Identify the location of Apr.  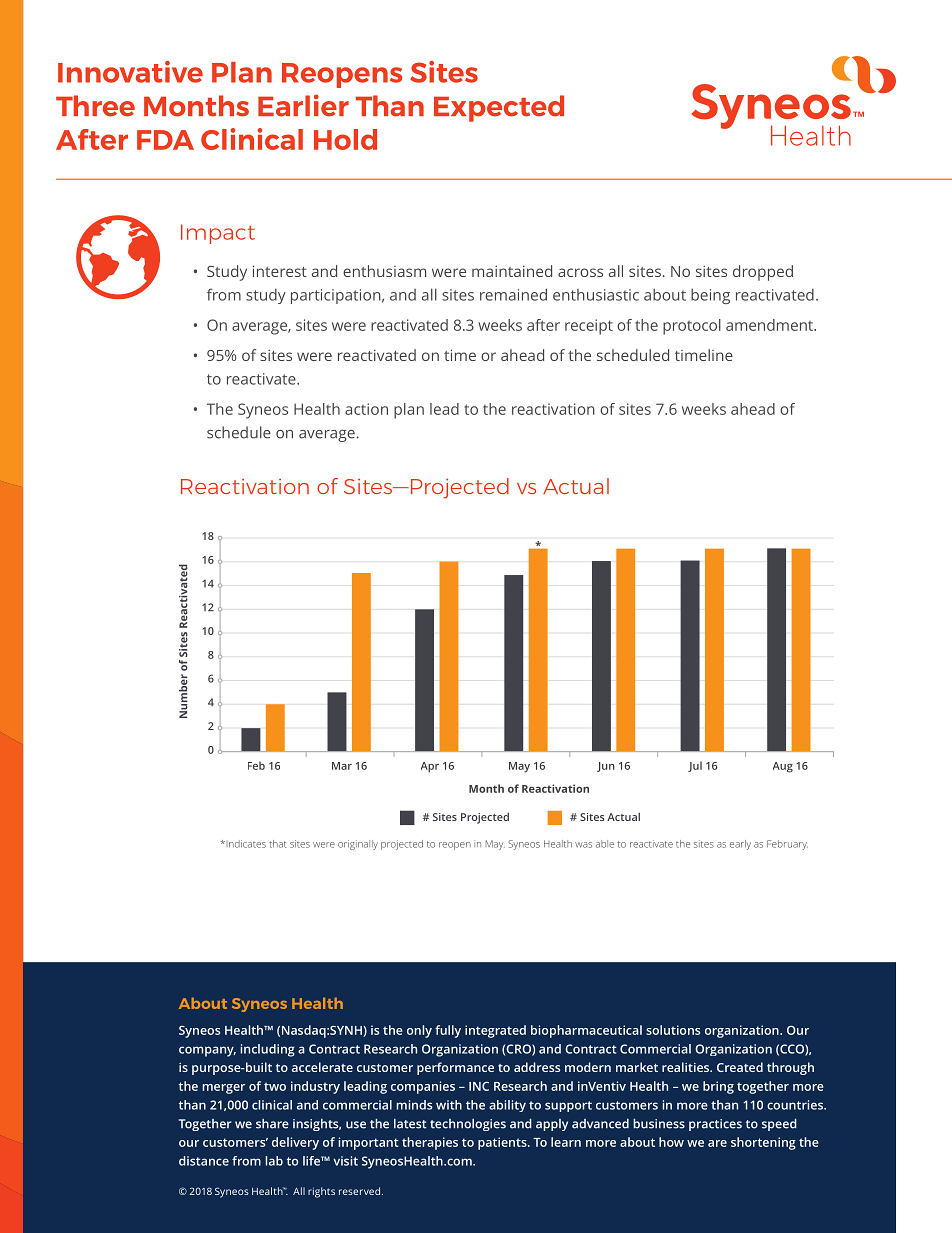
(430, 767).
